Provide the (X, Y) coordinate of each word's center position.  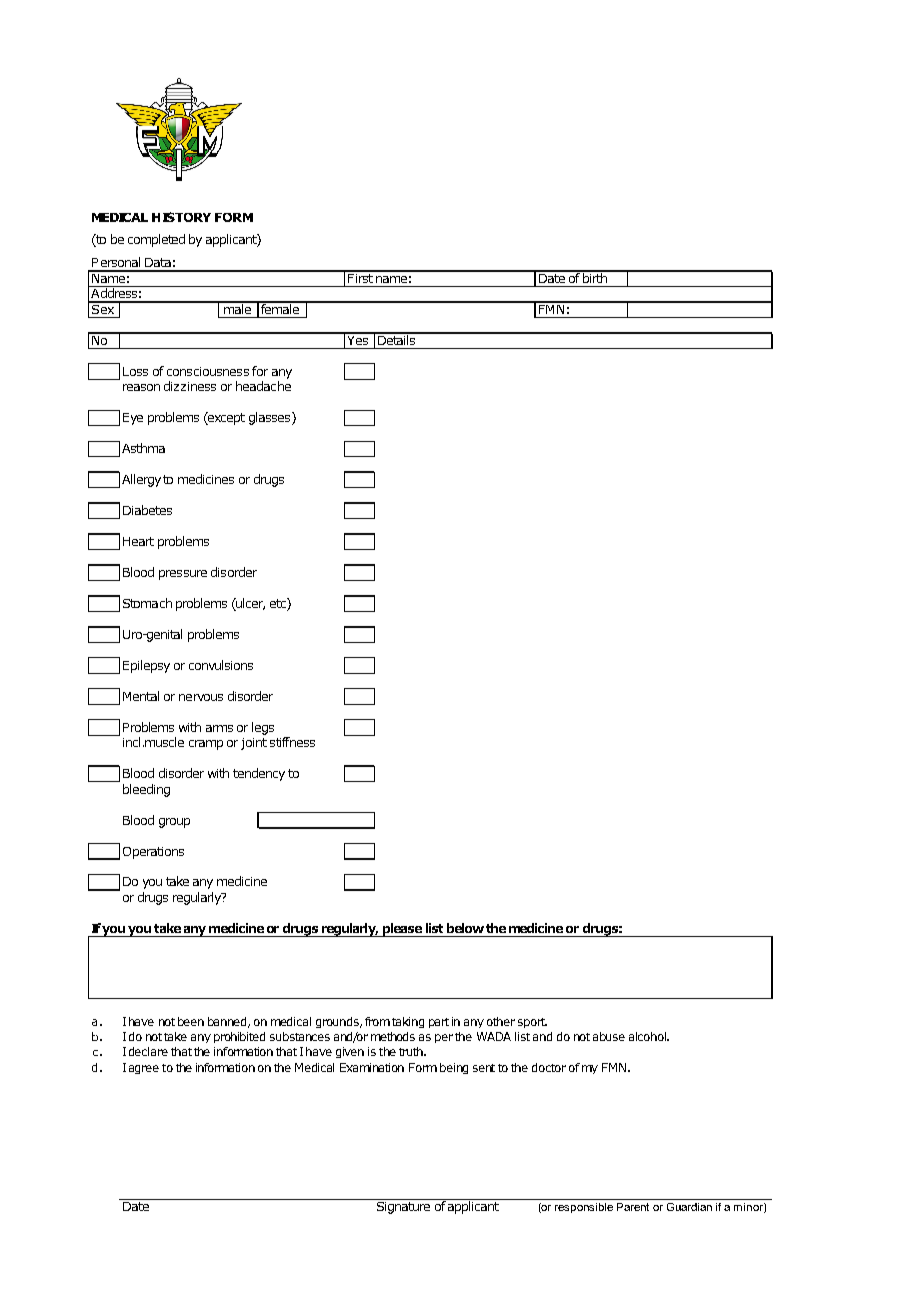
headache (263, 386)
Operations (153, 853)
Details (397, 338)
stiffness (292, 742)
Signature (404, 1206)
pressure (183, 575)
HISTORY (181, 217)
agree (144, 1069)
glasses (271, 418)
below (467, 928)
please (402, 930)
